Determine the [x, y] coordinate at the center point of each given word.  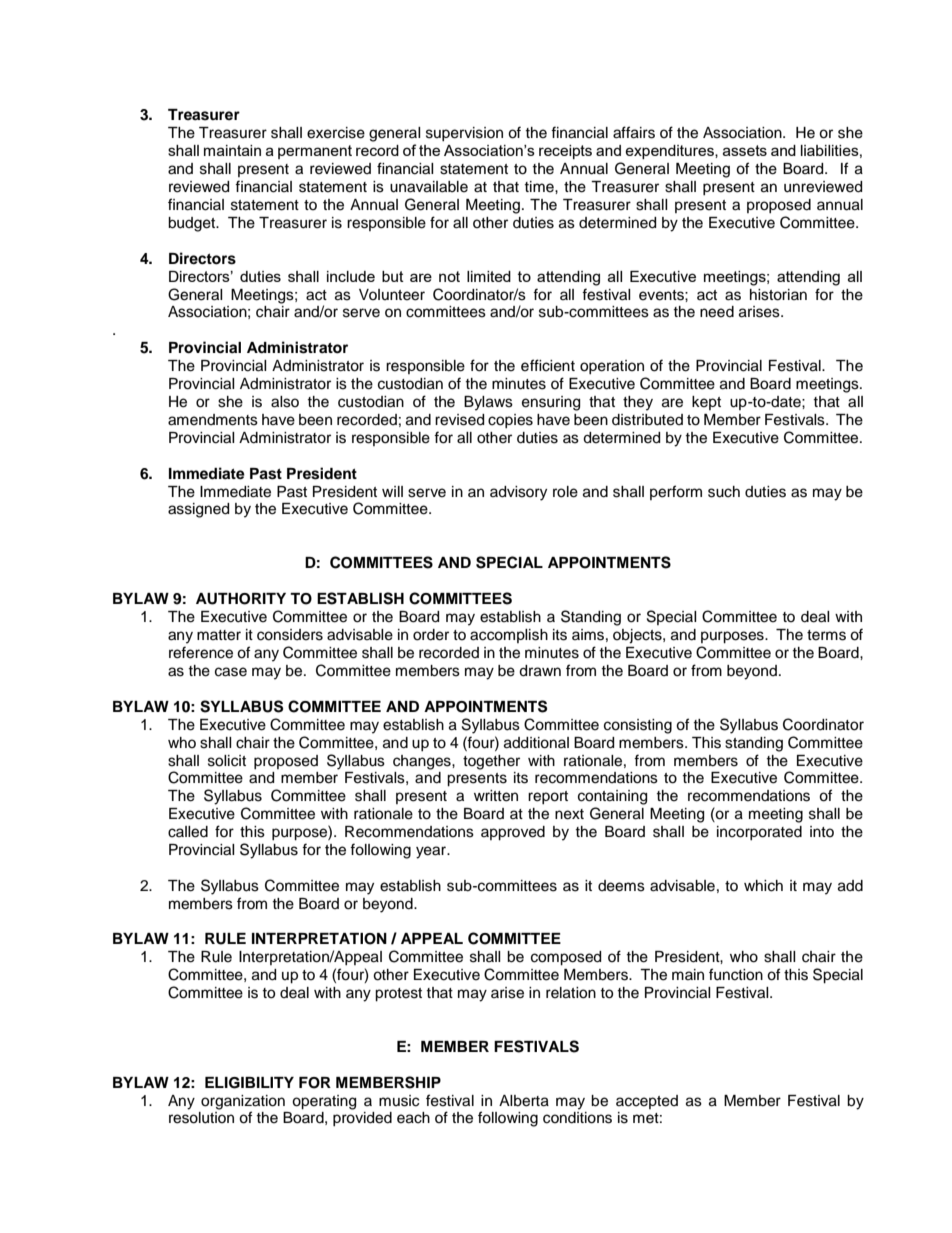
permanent [315, 152]
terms [826, 635]
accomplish [509, 636]
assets [745, 150]
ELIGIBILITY [249, 1083]
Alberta [524, 1101]
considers [290, 635]
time [540, 187]
